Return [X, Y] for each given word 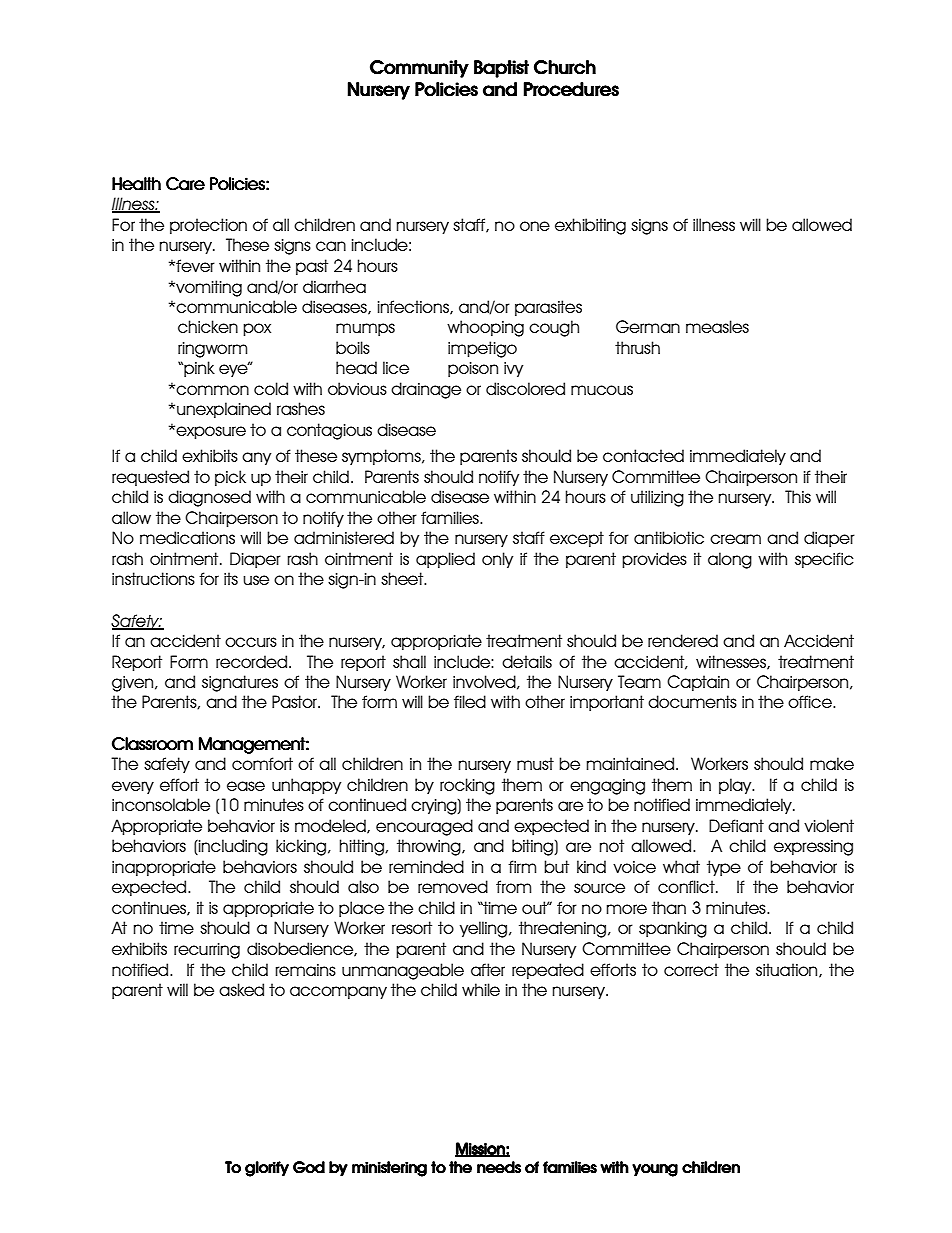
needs [499, 1167]
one [535, 226]
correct [691, 969]
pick [230, 478]
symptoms [382, 457]
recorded [251, 661]
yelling [485, 929]
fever [194, 265]
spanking [673, 929]
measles [717, 326]
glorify [267, 1169]
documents [692, 701]
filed [470, 701]
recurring [207, 951]
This [798, 496]
